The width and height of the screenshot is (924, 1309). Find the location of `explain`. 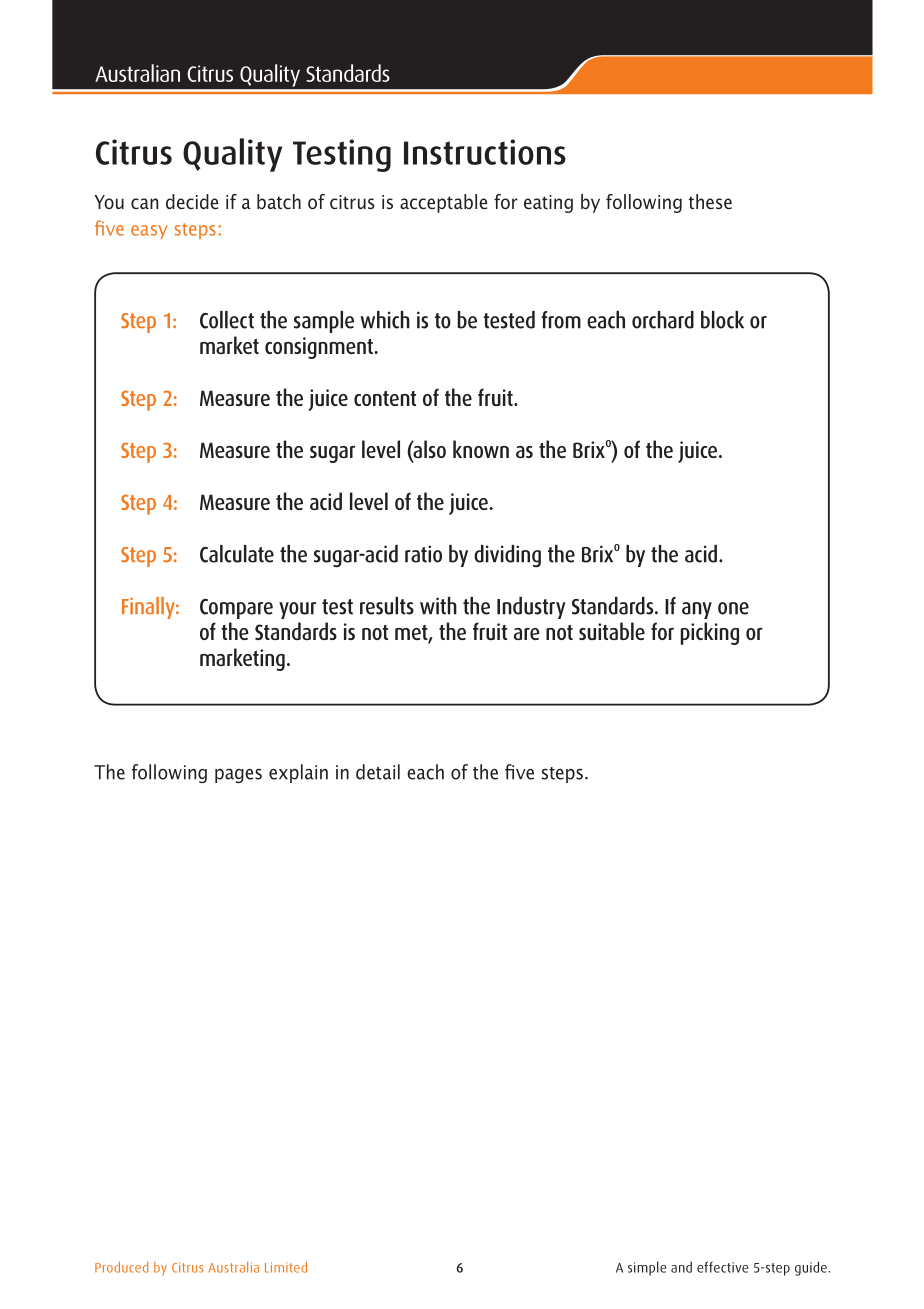

explain is located at coordinates (298, 773).
